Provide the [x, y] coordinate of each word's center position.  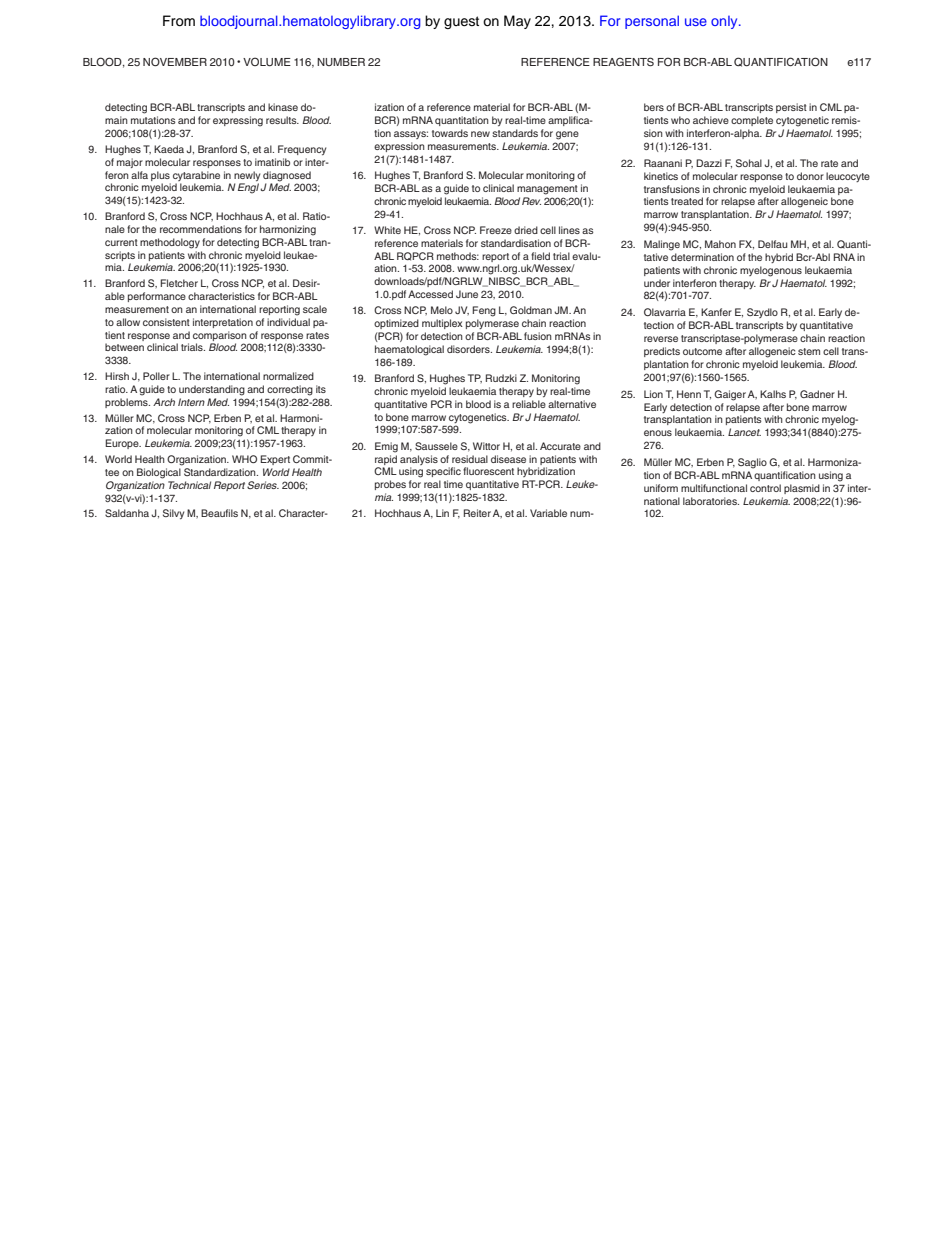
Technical [189, 485]
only [725, 22]
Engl [248, 188]
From [179, 21]
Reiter [477, 513]
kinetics [661, 176]
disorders [469, 349]
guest [461, 22]
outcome [702, 351]
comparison [220, 336]
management [547, 190]
